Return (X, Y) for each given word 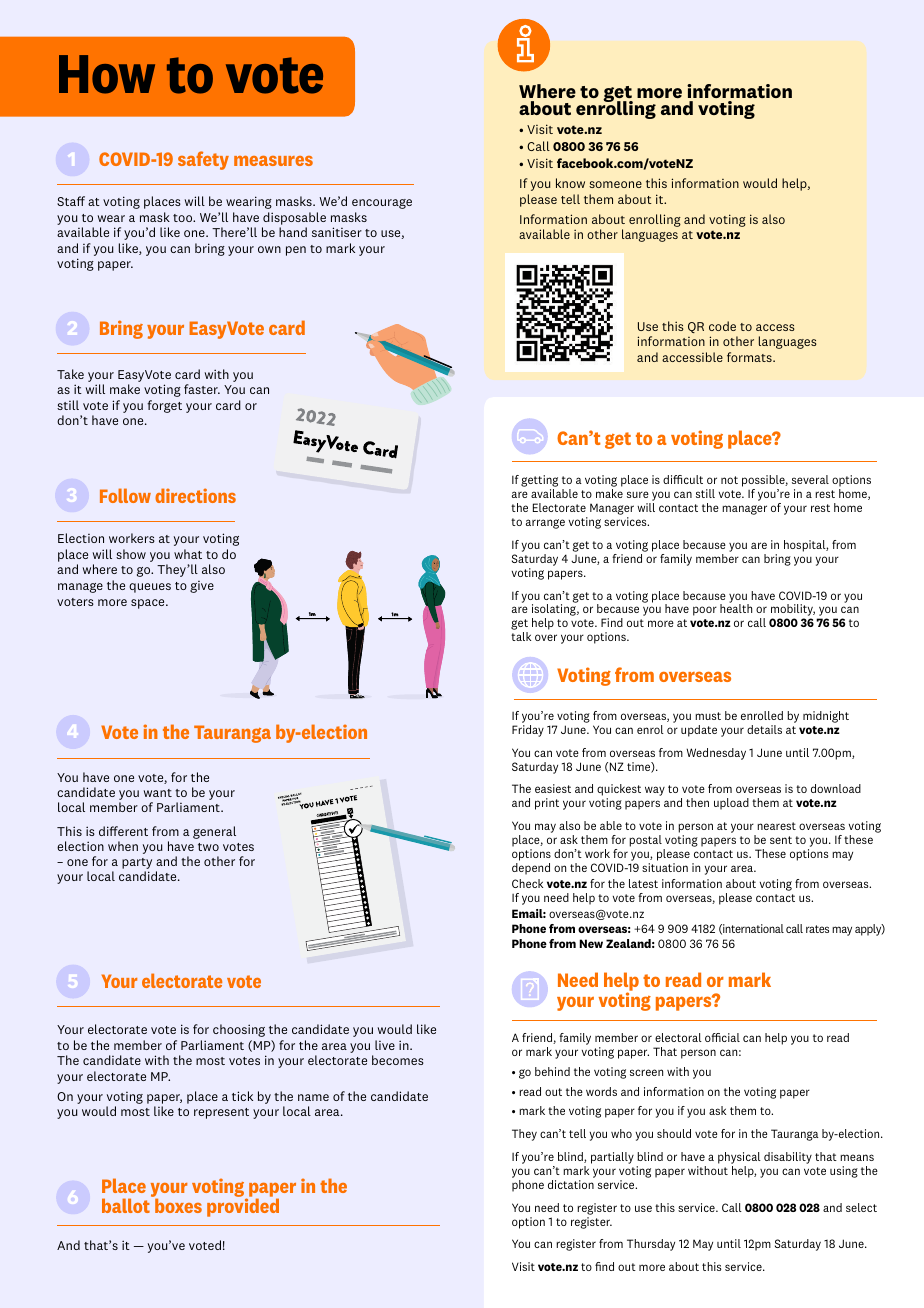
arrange (545, 524)
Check (527, 883)
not (729, 480)
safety (203, 160)
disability (788, 1158)
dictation (571, 1184)
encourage (382, 204)
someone (615, 184)
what (188, 554)
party (137, 865)
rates (817, 929)
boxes (178, 1205)
